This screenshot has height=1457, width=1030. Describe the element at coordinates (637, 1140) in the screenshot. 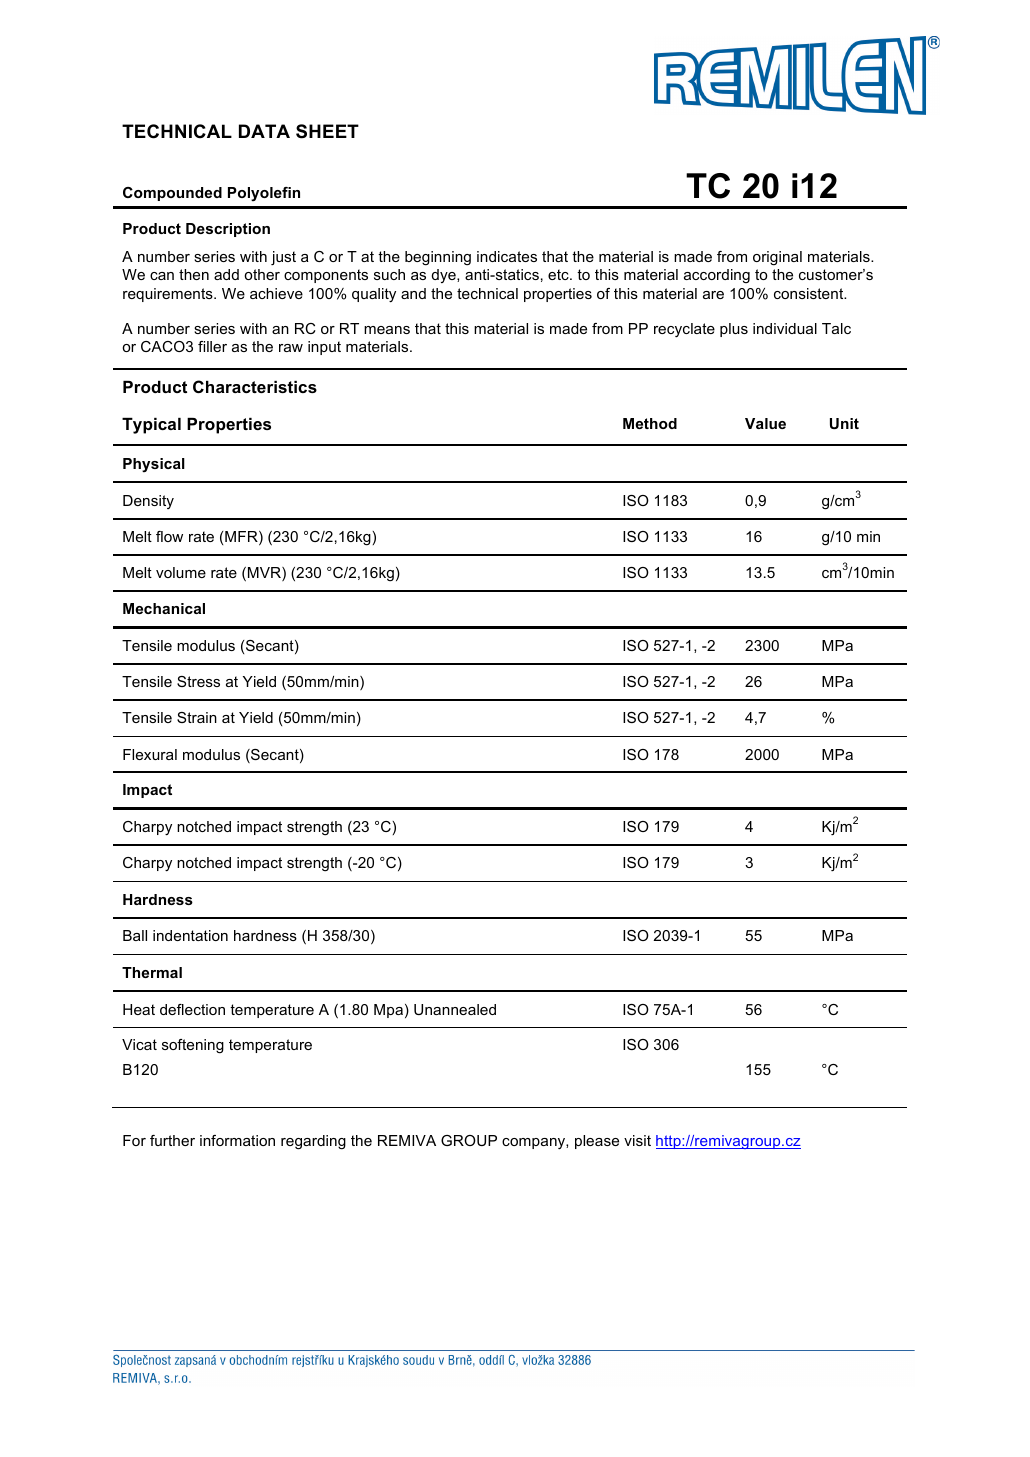

I see `visit` at that location.
